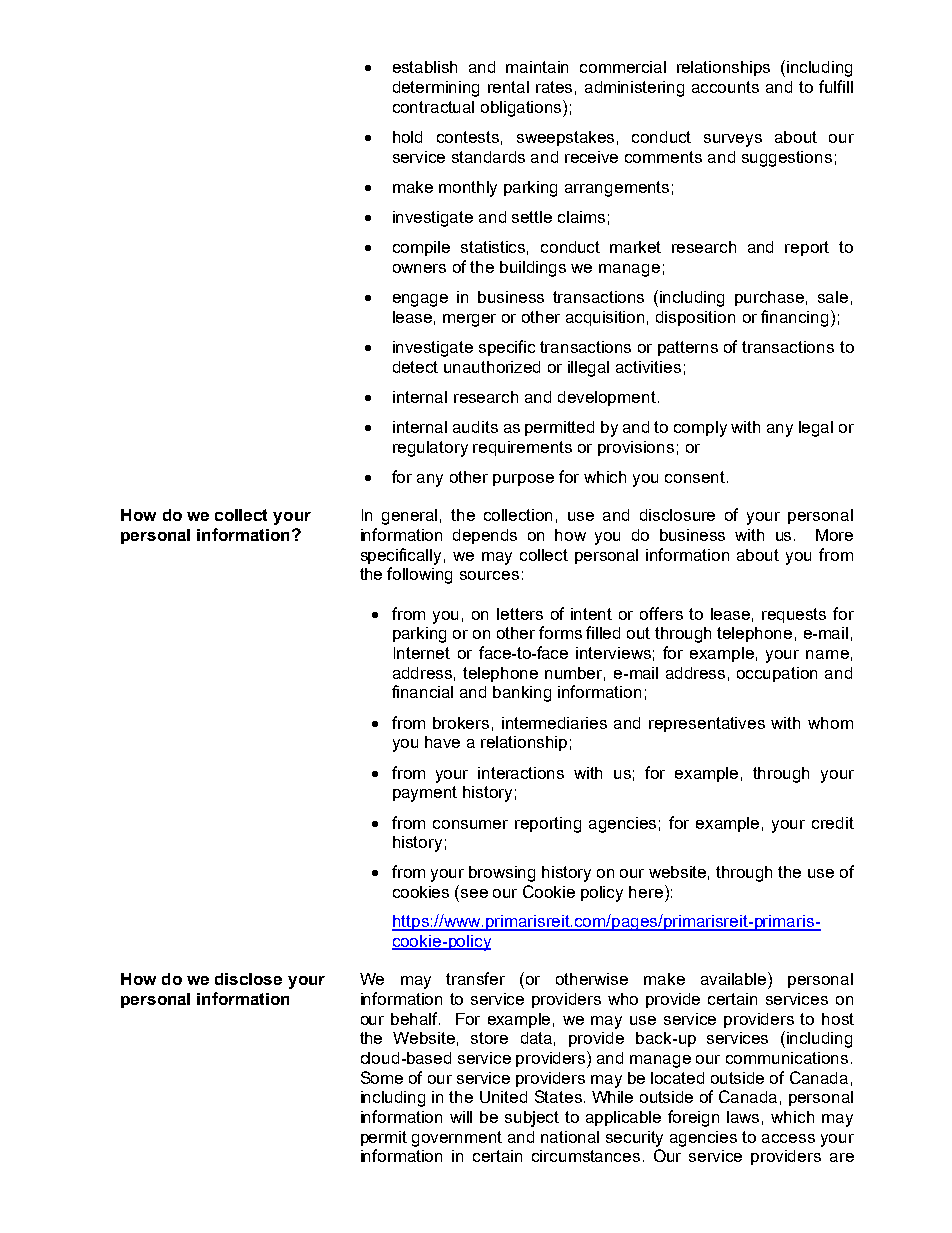 The image size is (952, 1233). I want to click on accounts, so click(725, 87).
